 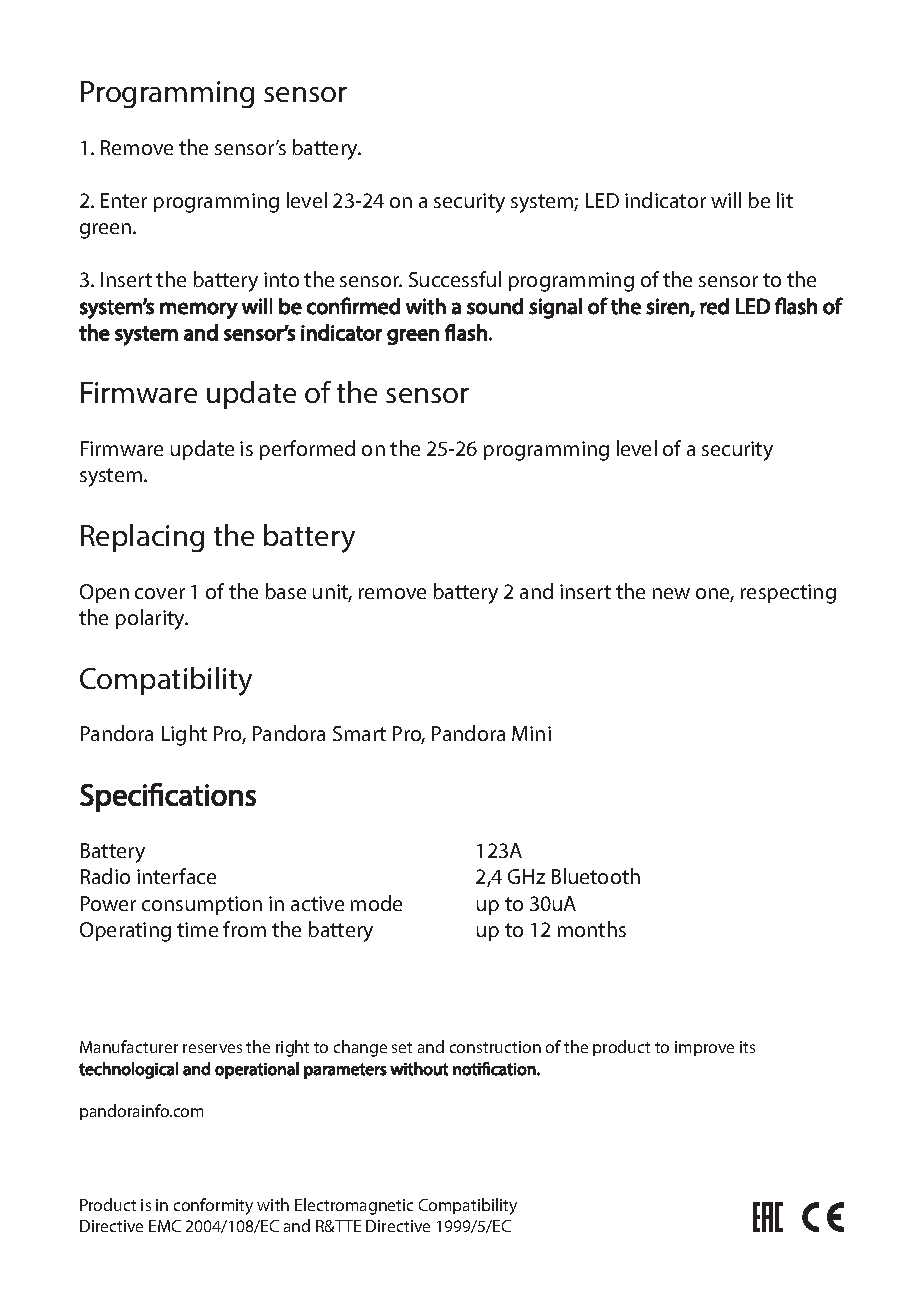 What do you see at coordinates (124, 200) in the document?
I see `Enter` at bounding box center [124, 200].
